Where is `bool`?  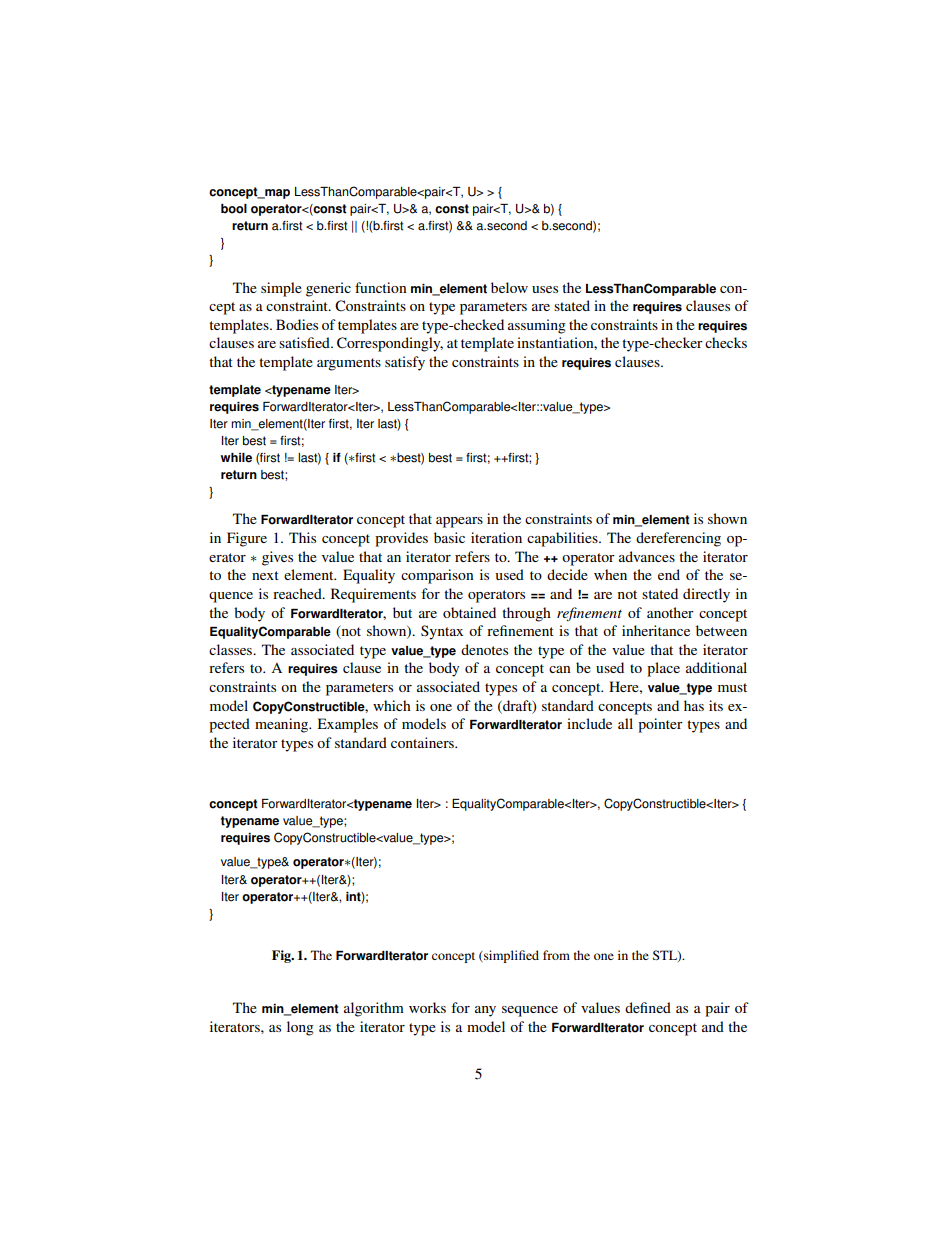 bool is located at coordinates (234, 209).
